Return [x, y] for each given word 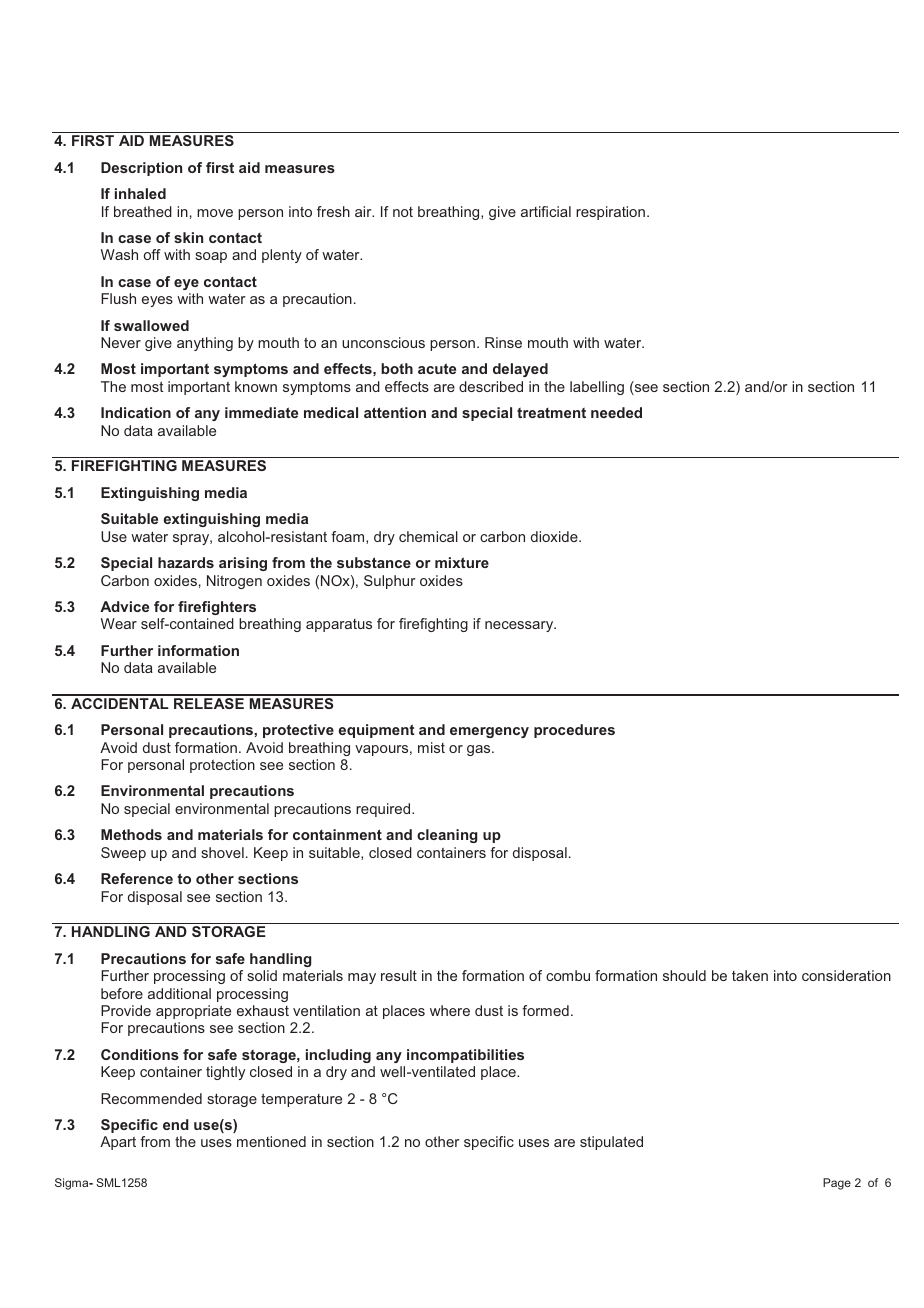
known [256, 386]
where [450, 1010]
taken [750, 975]
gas [480, 750]
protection [222, 766]
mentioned [271, 1141]
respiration [612, 213]
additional [179, 993]
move [215, 213]
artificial [546, 211]
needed [616, 412]
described [491, 386]
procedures [574, 731]
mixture [462, 562]
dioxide [555, 536]
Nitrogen [234, 582]
